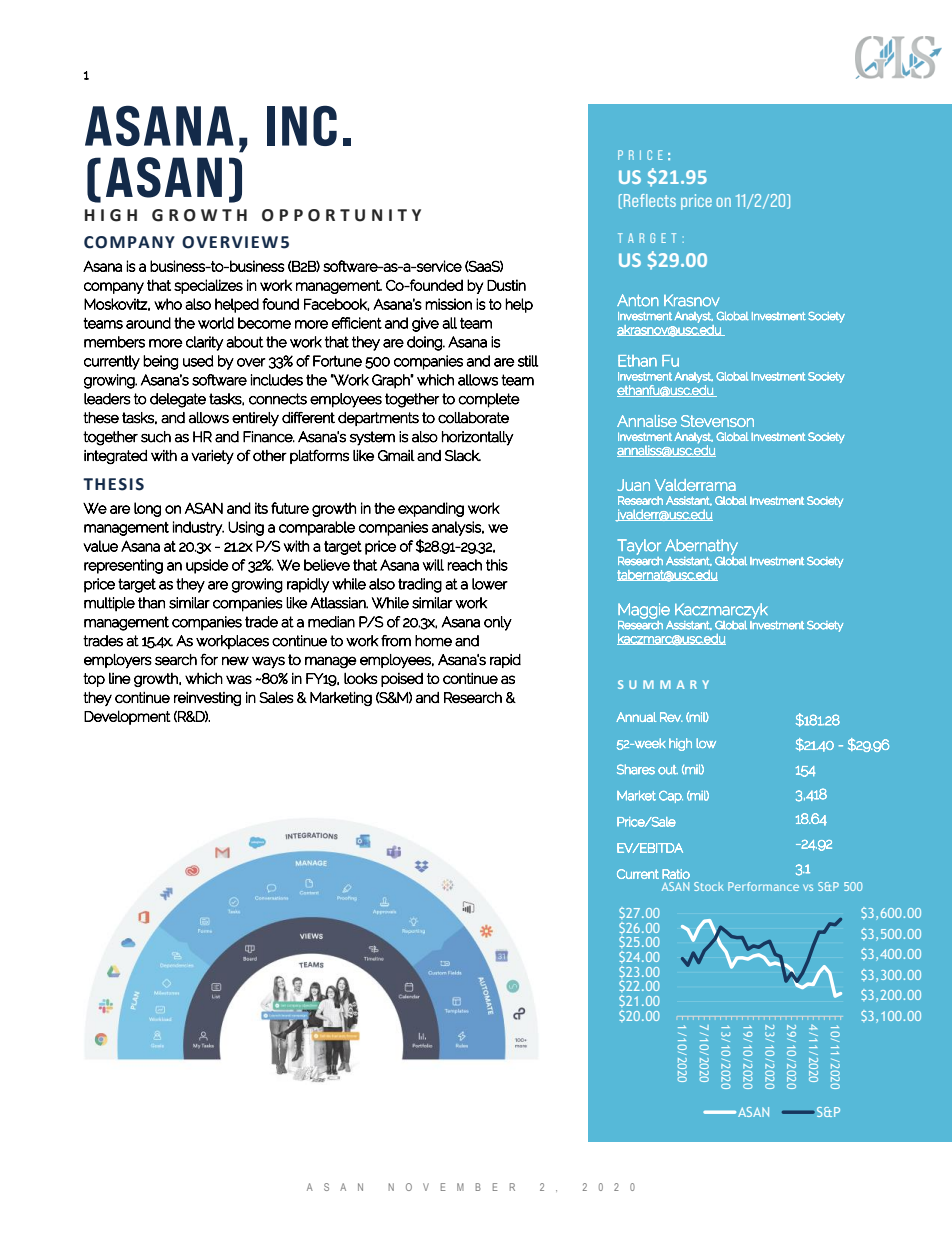  Describe the element at coordinates (506, 285) in the document. I see `Dustin` at that location.
